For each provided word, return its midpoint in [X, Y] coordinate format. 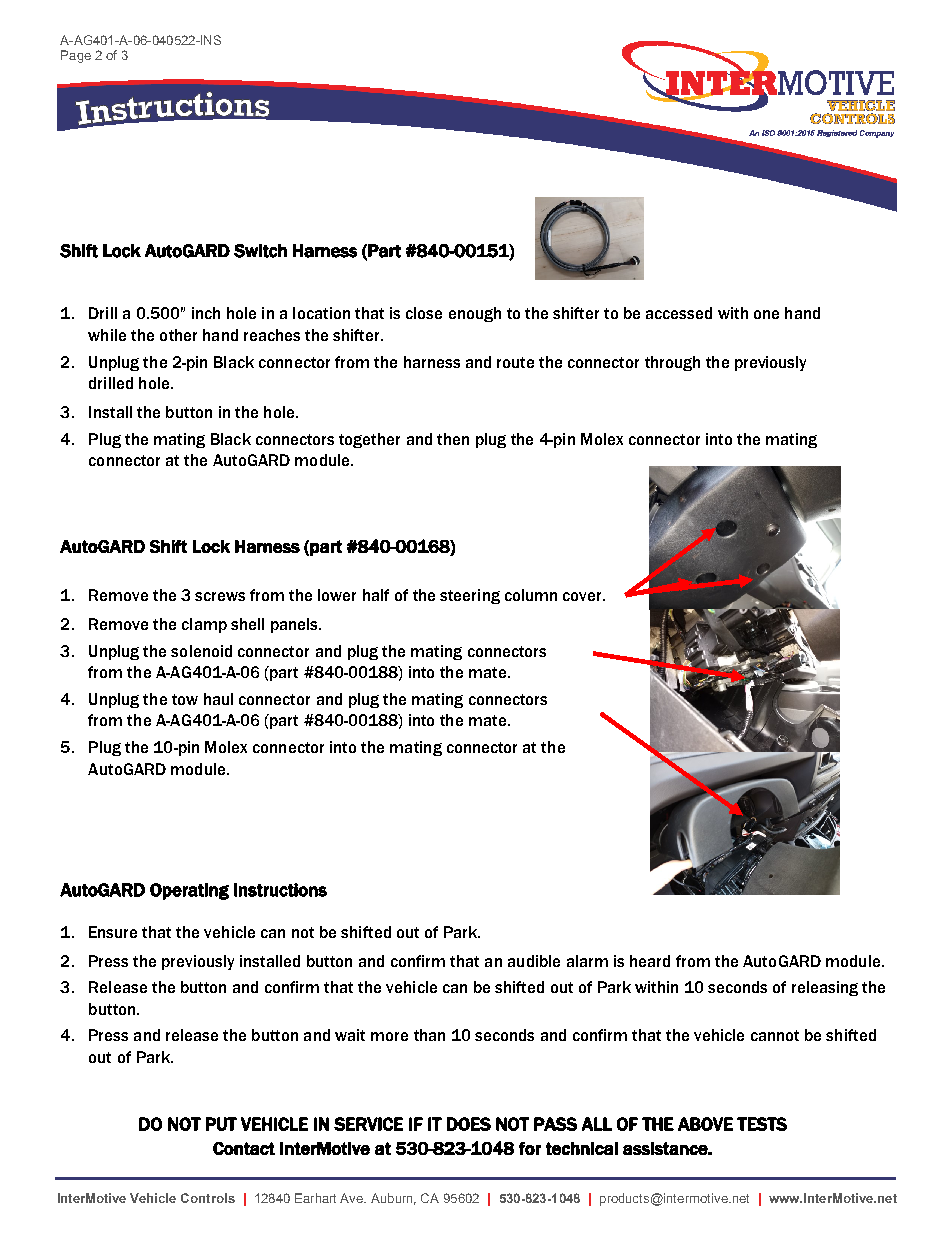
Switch [260, 251]
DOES [469, 1124]
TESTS [762, 1124]
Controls [208, 1198]
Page [76, 56]
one [766, 314]
